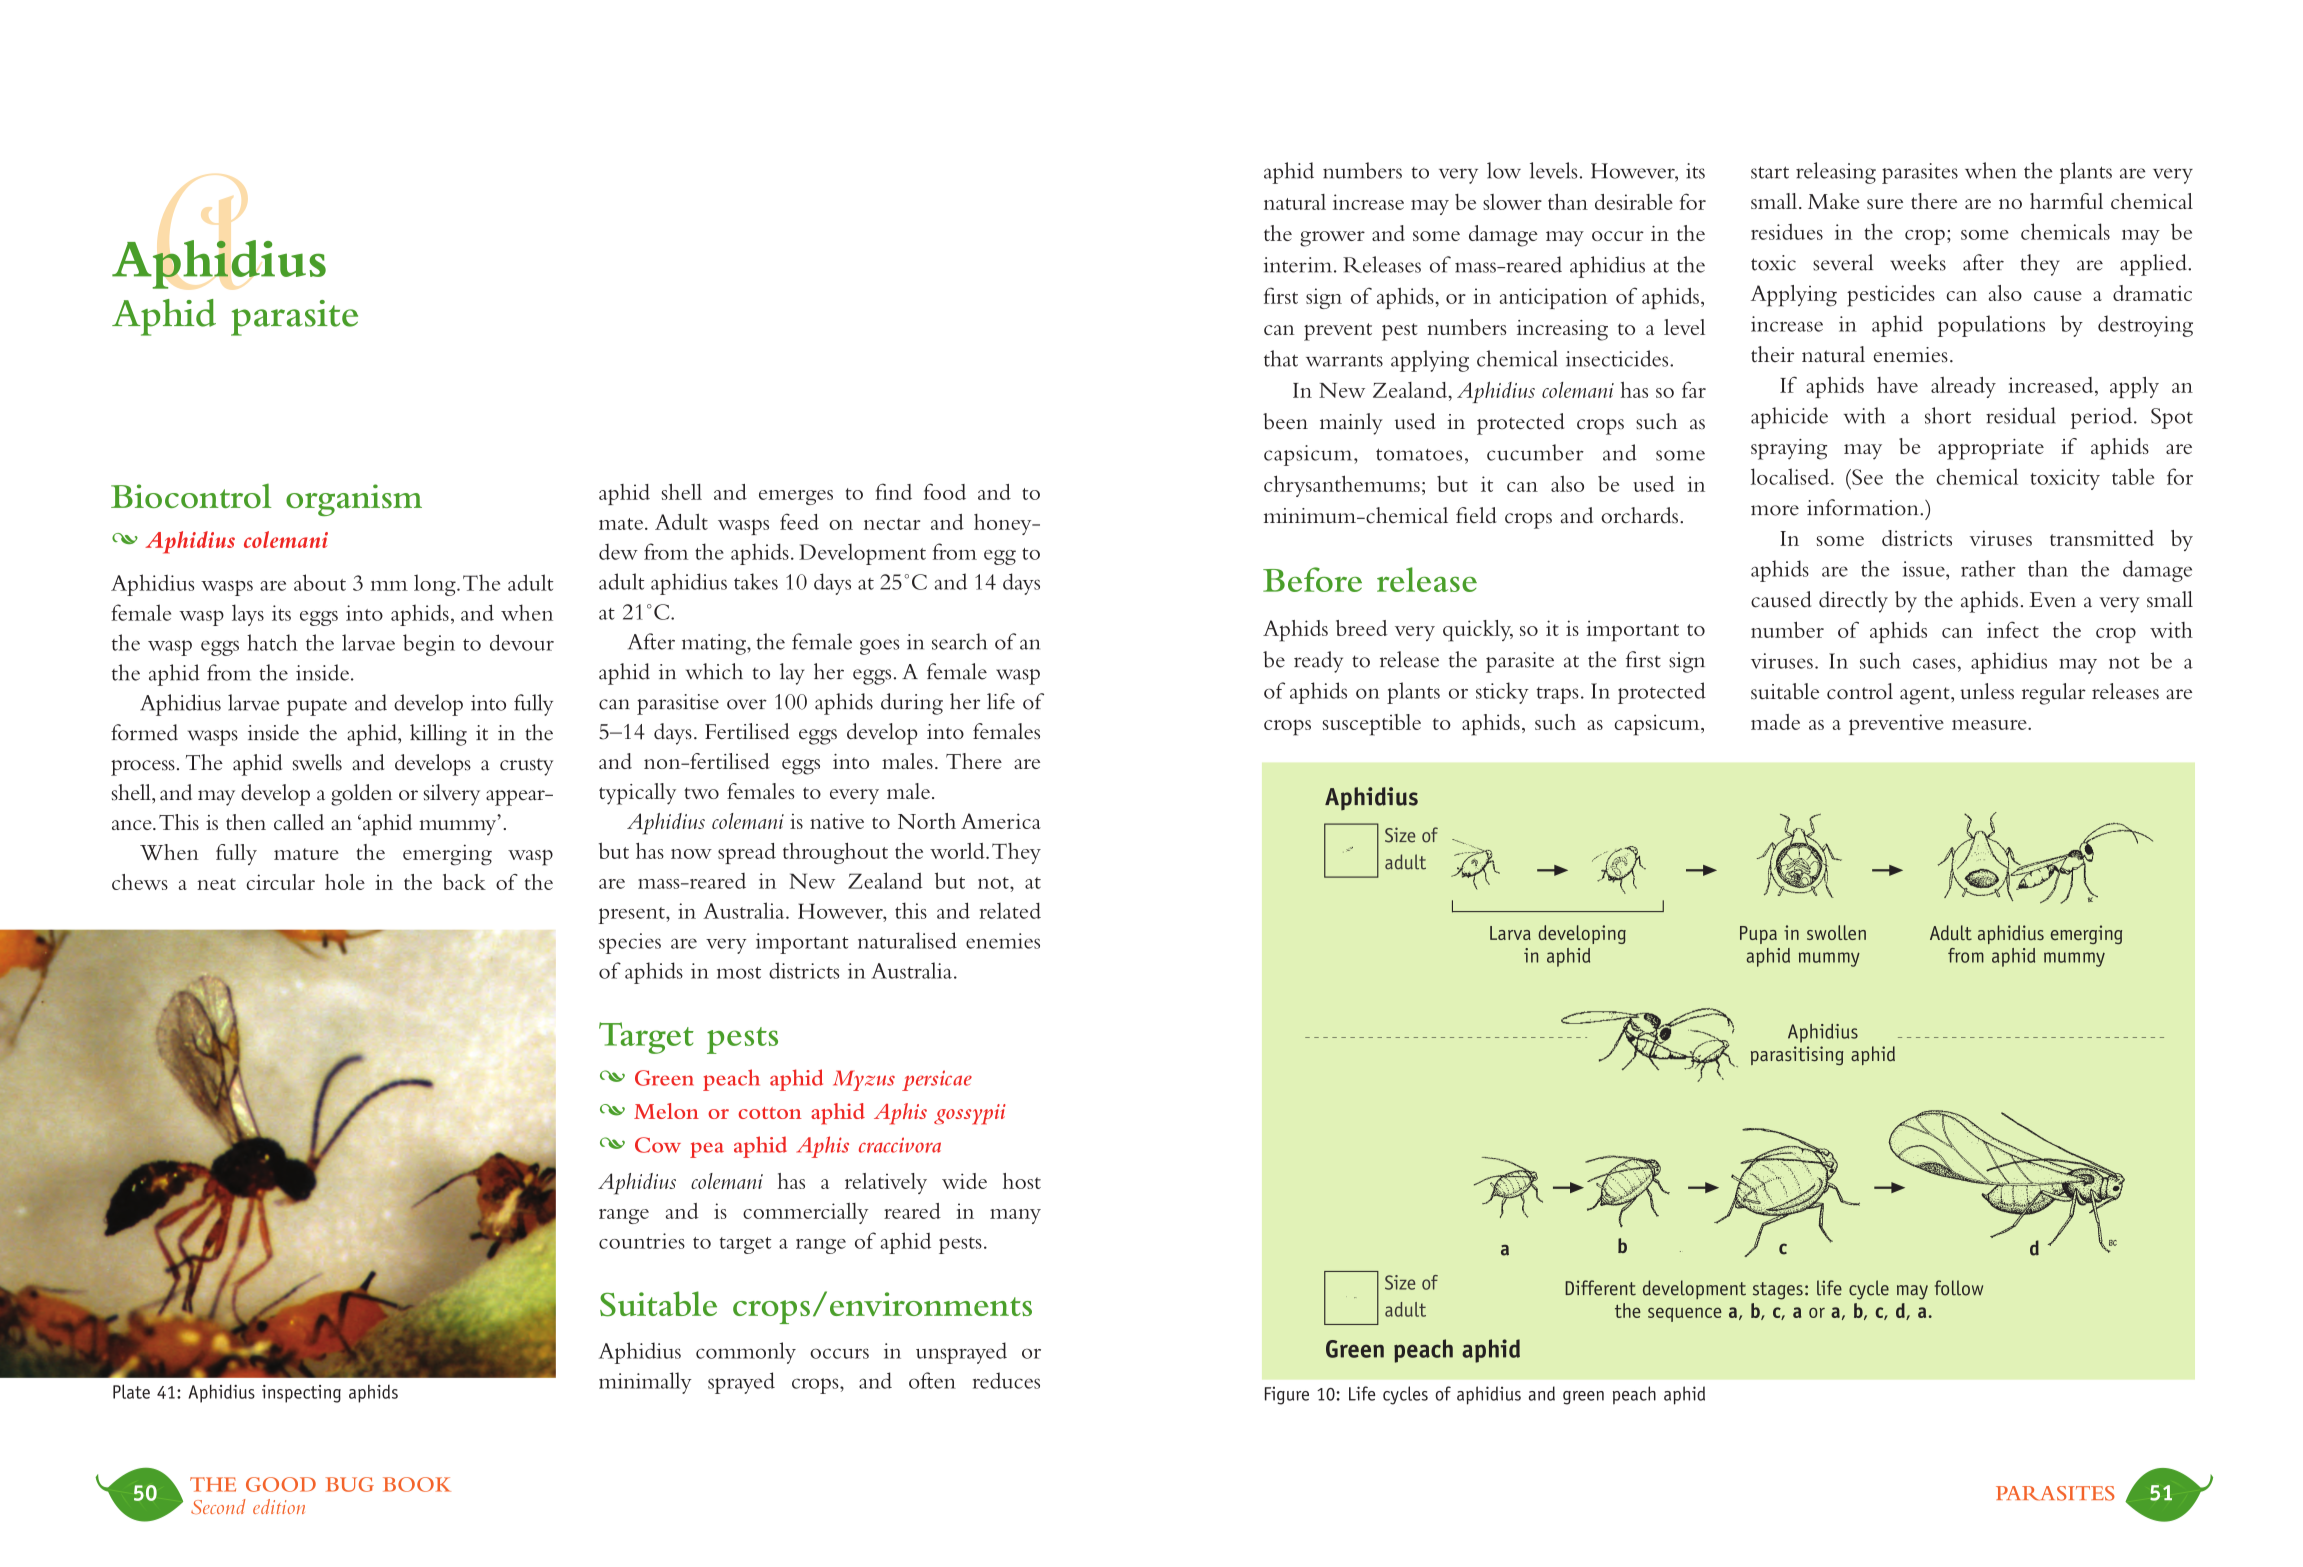  I want to click on Make, so click(1834, 201).
